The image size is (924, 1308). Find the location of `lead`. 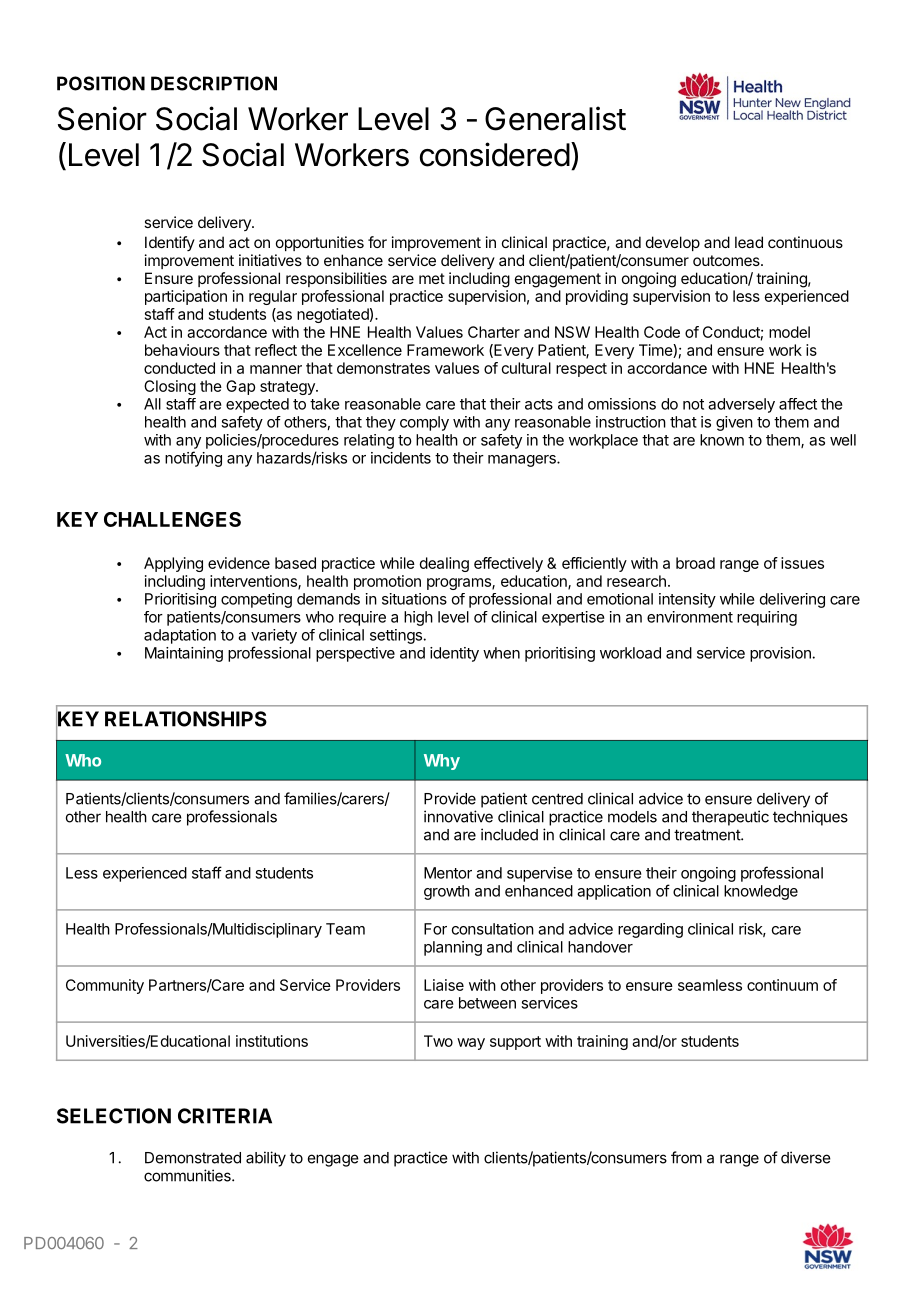

lead is located at coordinates (749, 242).
